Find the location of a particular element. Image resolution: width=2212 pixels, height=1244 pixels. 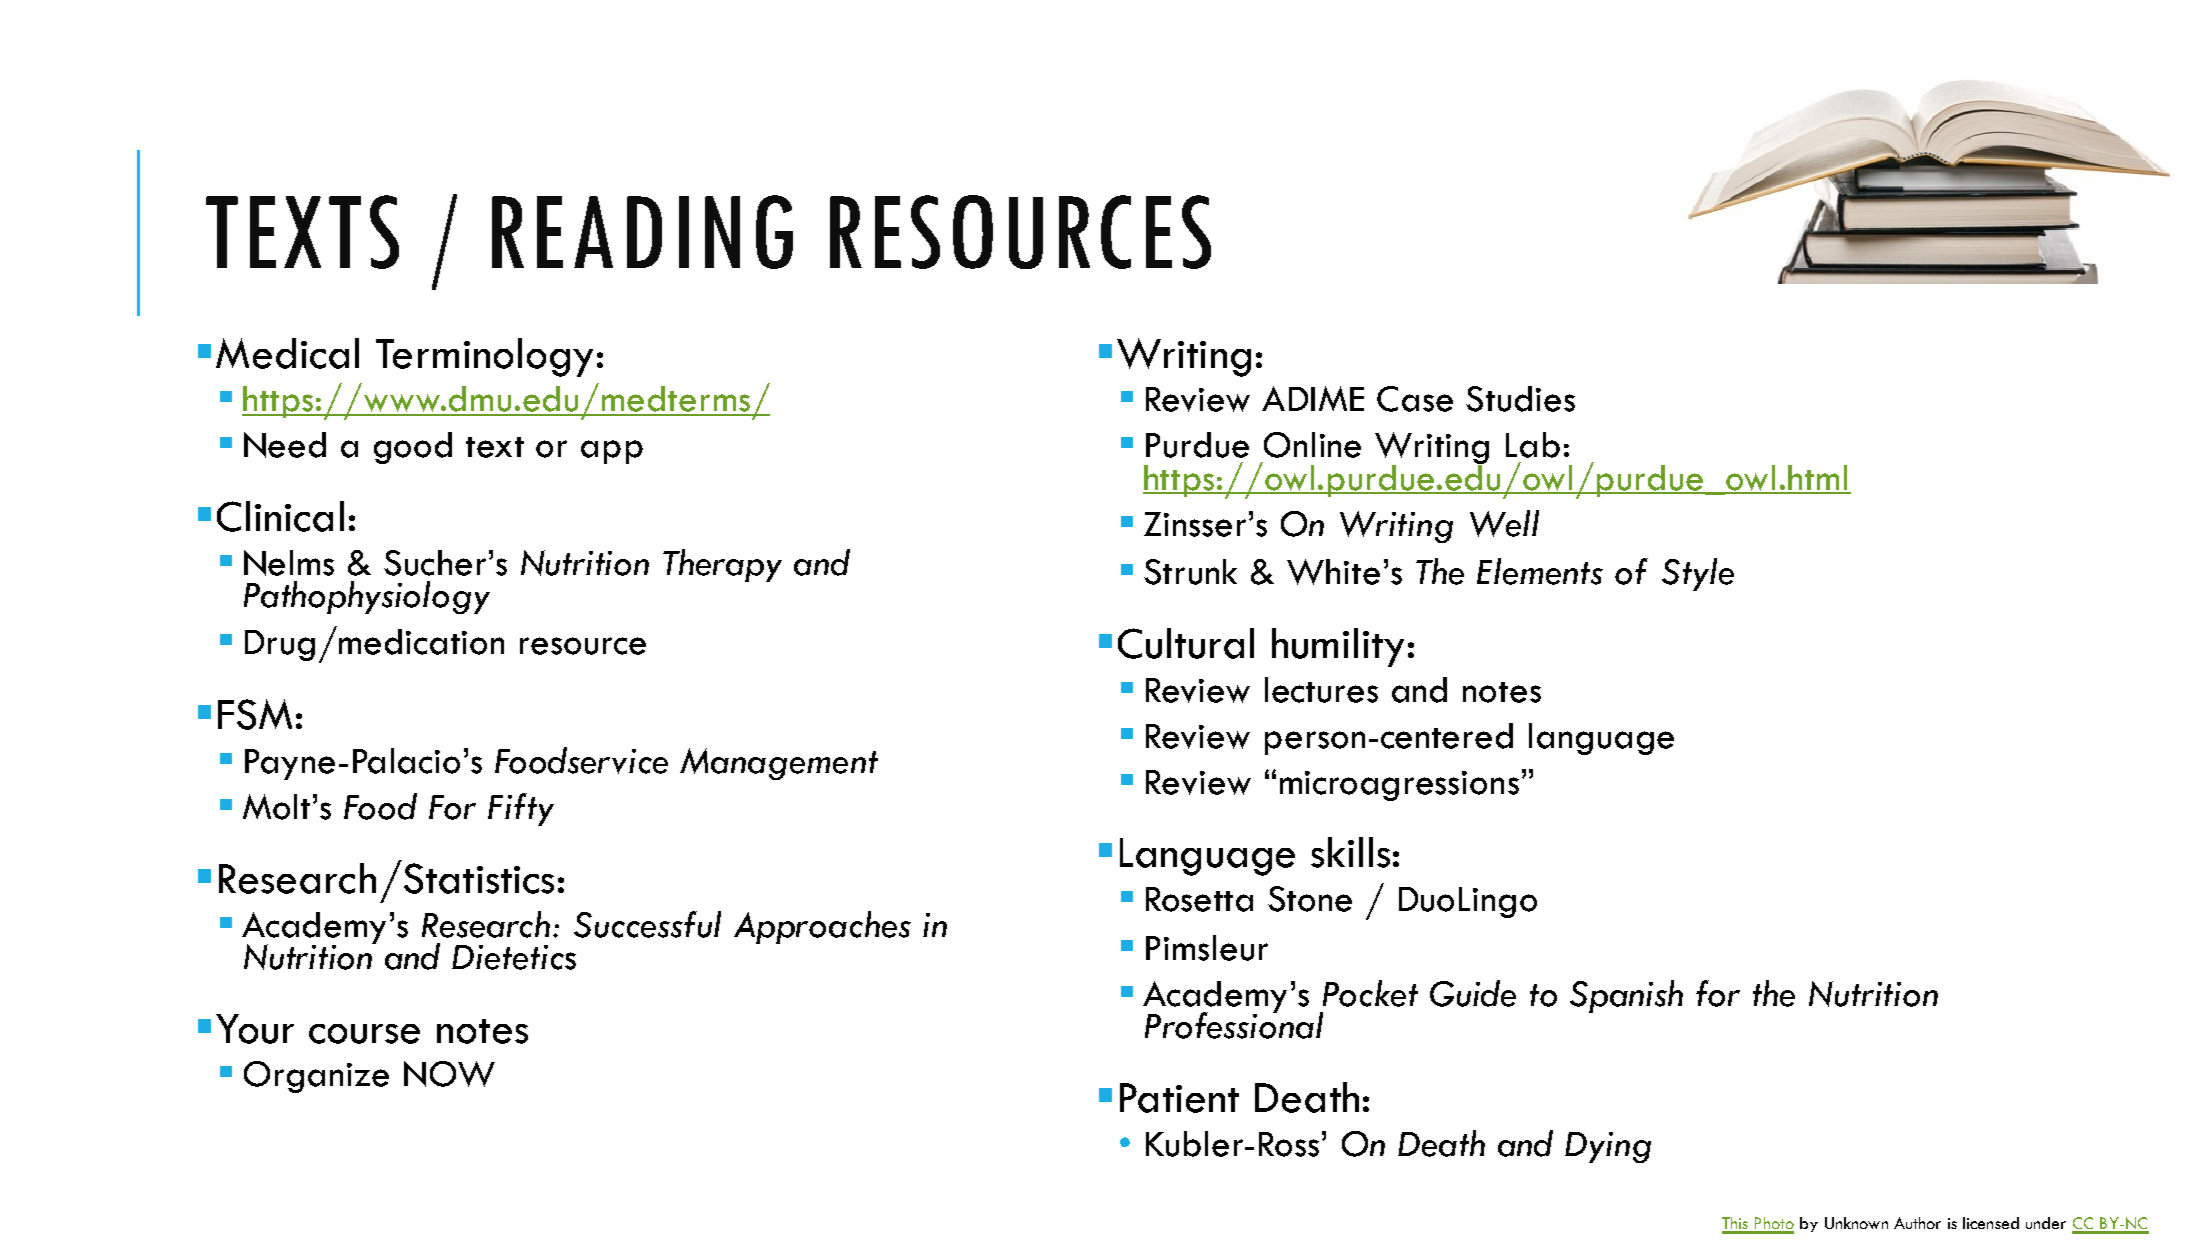

lectures is located at coordinates (1321, 690).
